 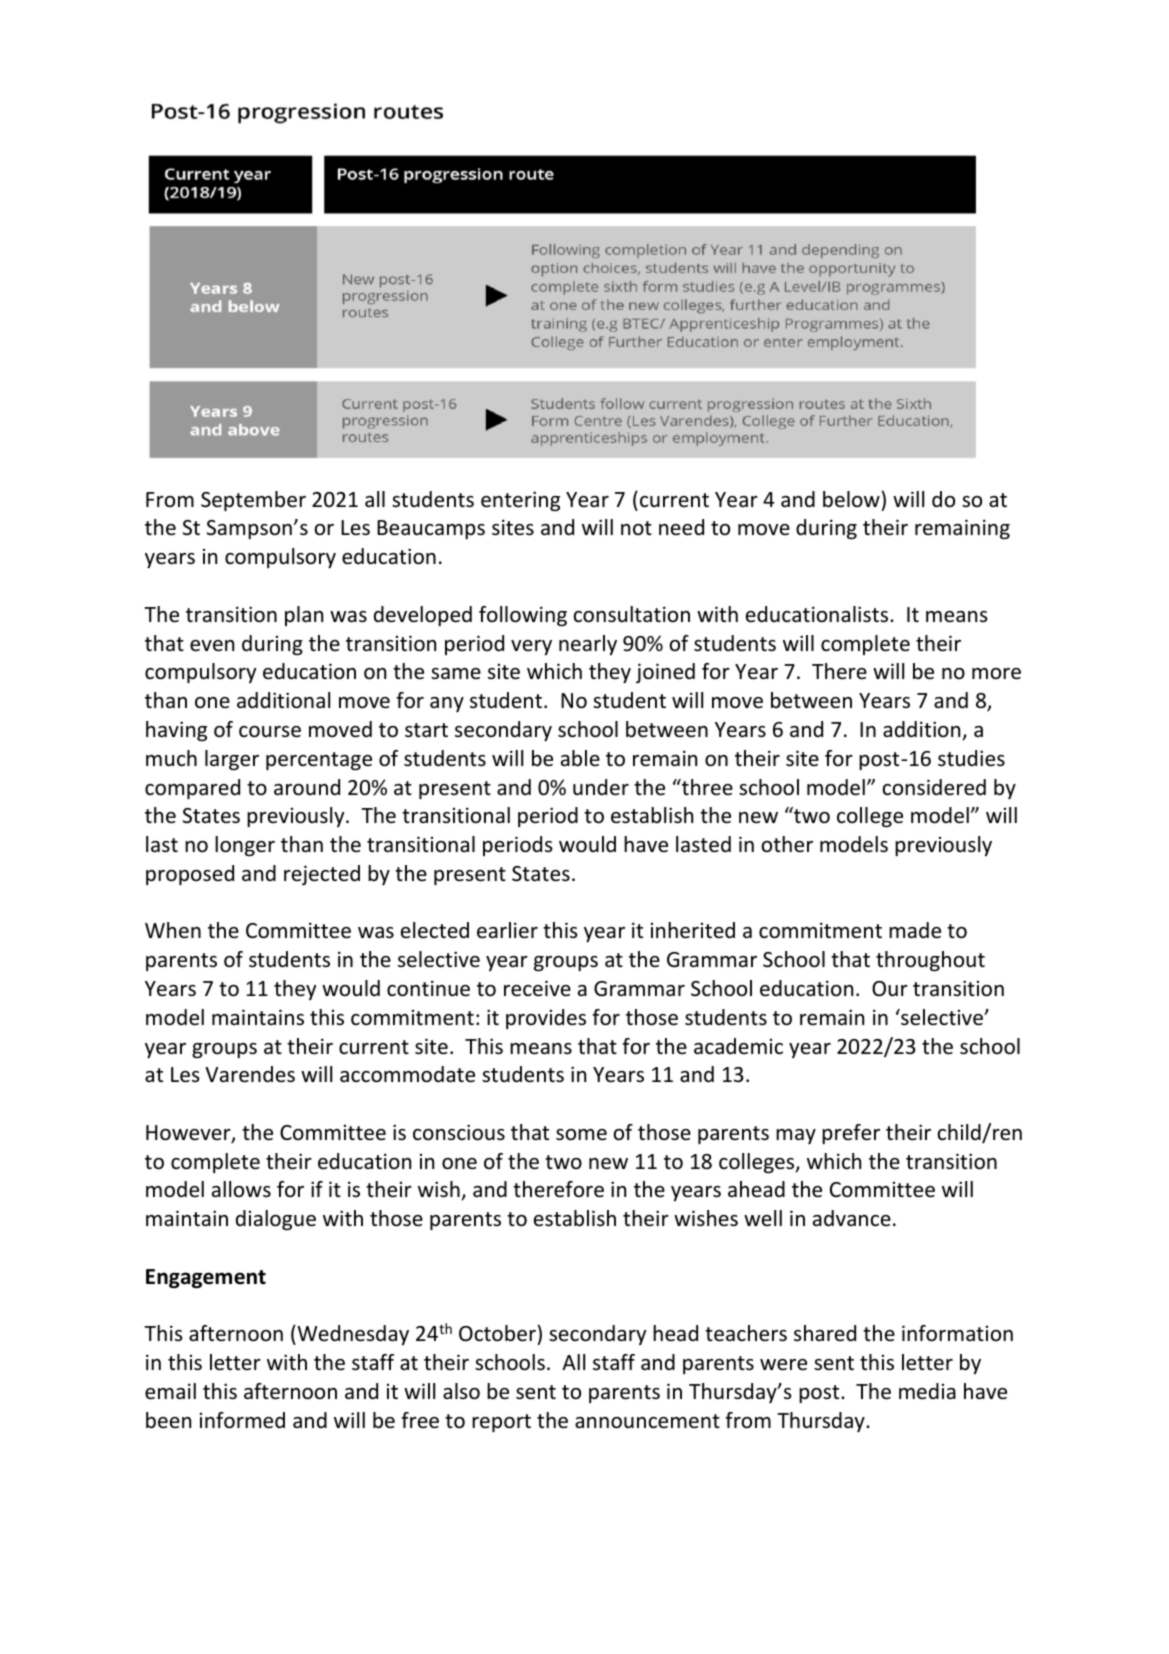 What do you see at coordinates (253, 501) in the screenshot?
I see `September` at bounding box center [253, 501].
